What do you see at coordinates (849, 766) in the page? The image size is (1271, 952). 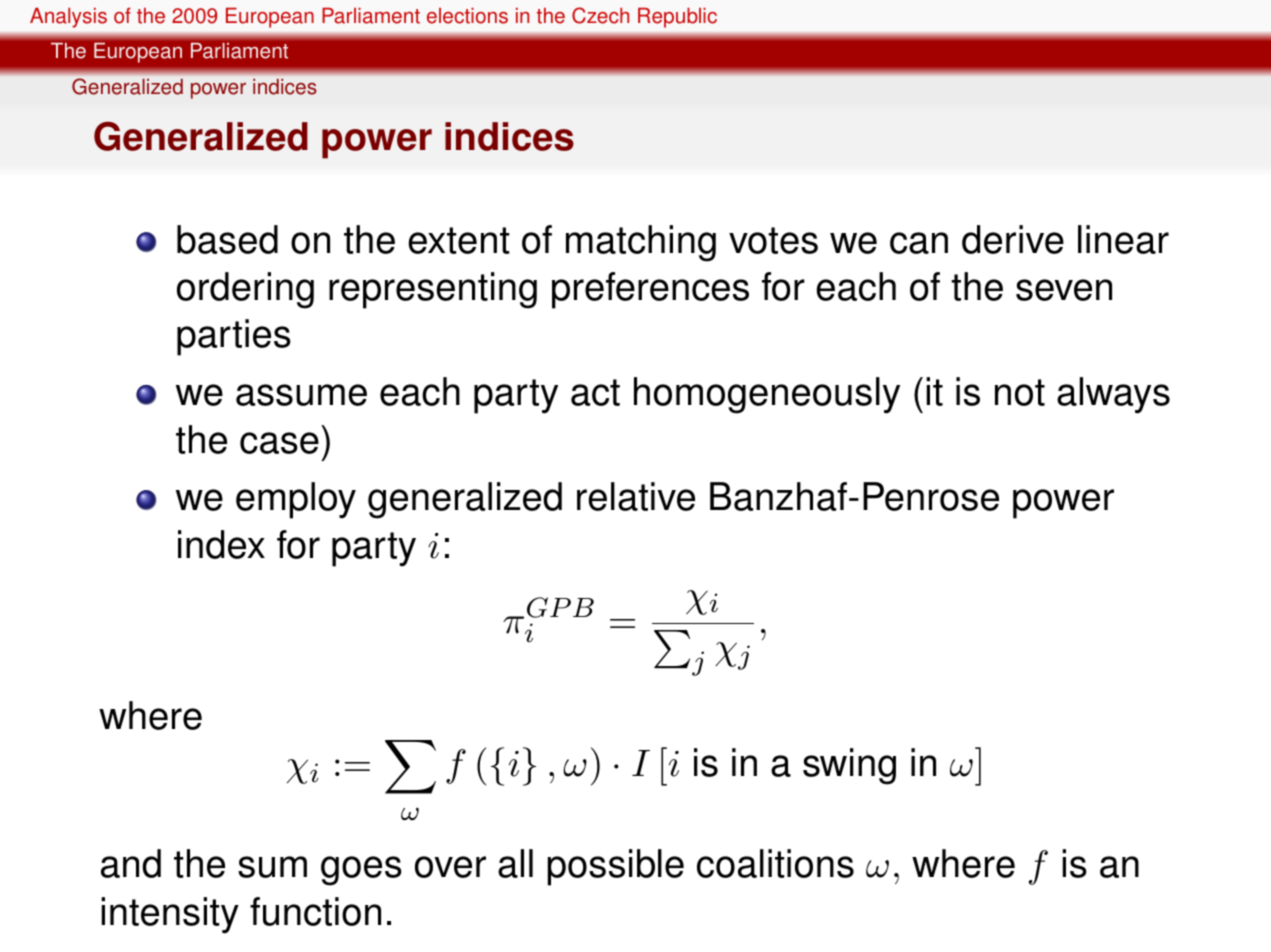 I see `swing` at bounding box center [849, 766].
